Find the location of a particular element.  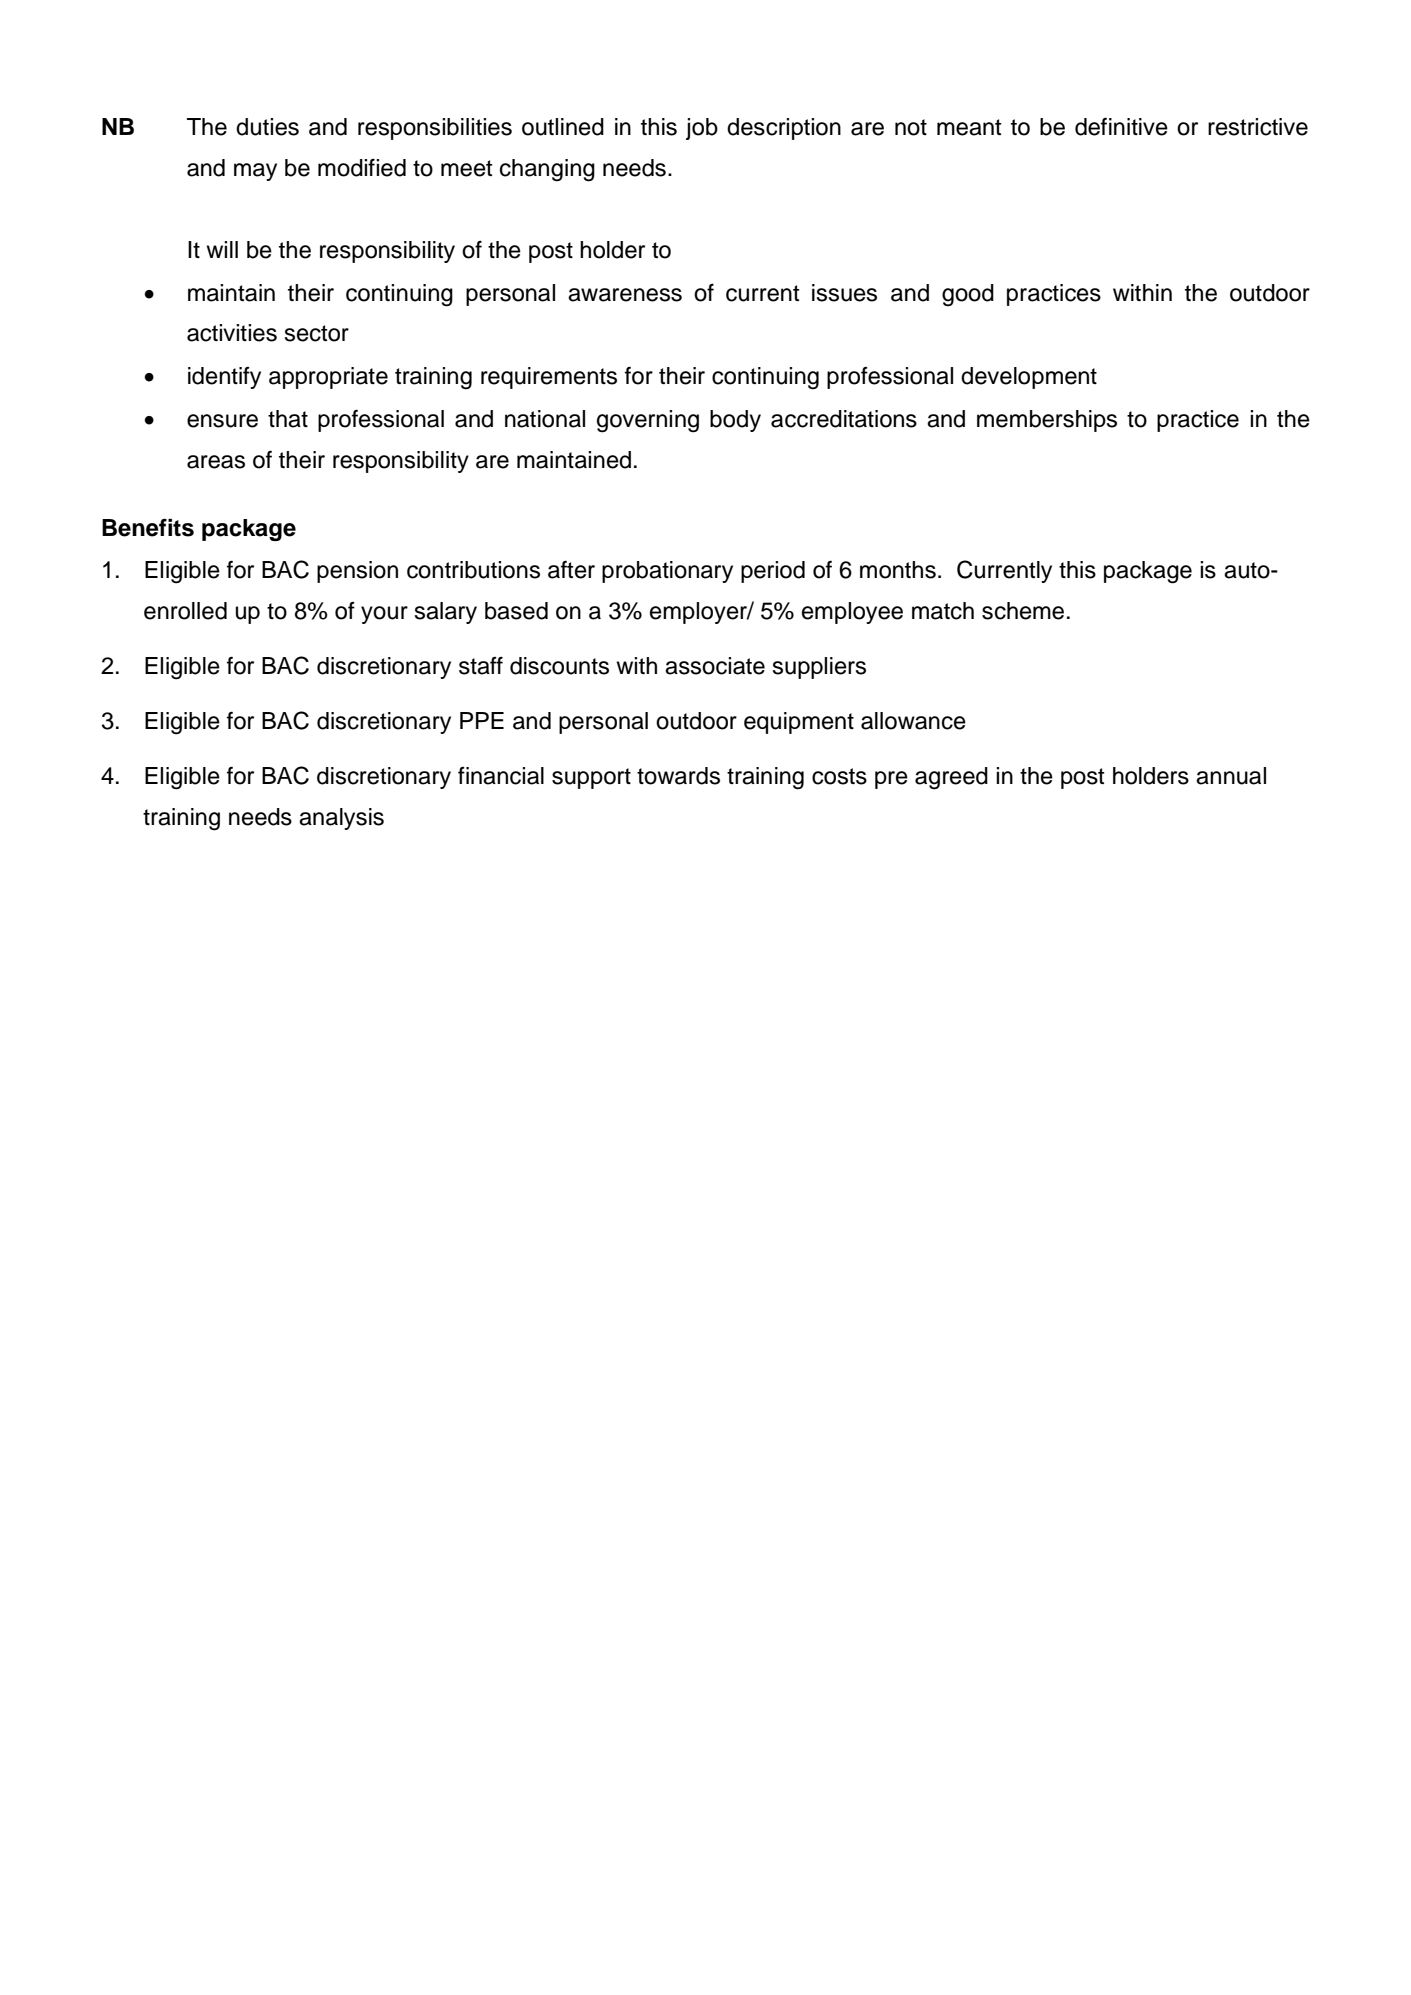

towards is located at coordinates (678, 776).
